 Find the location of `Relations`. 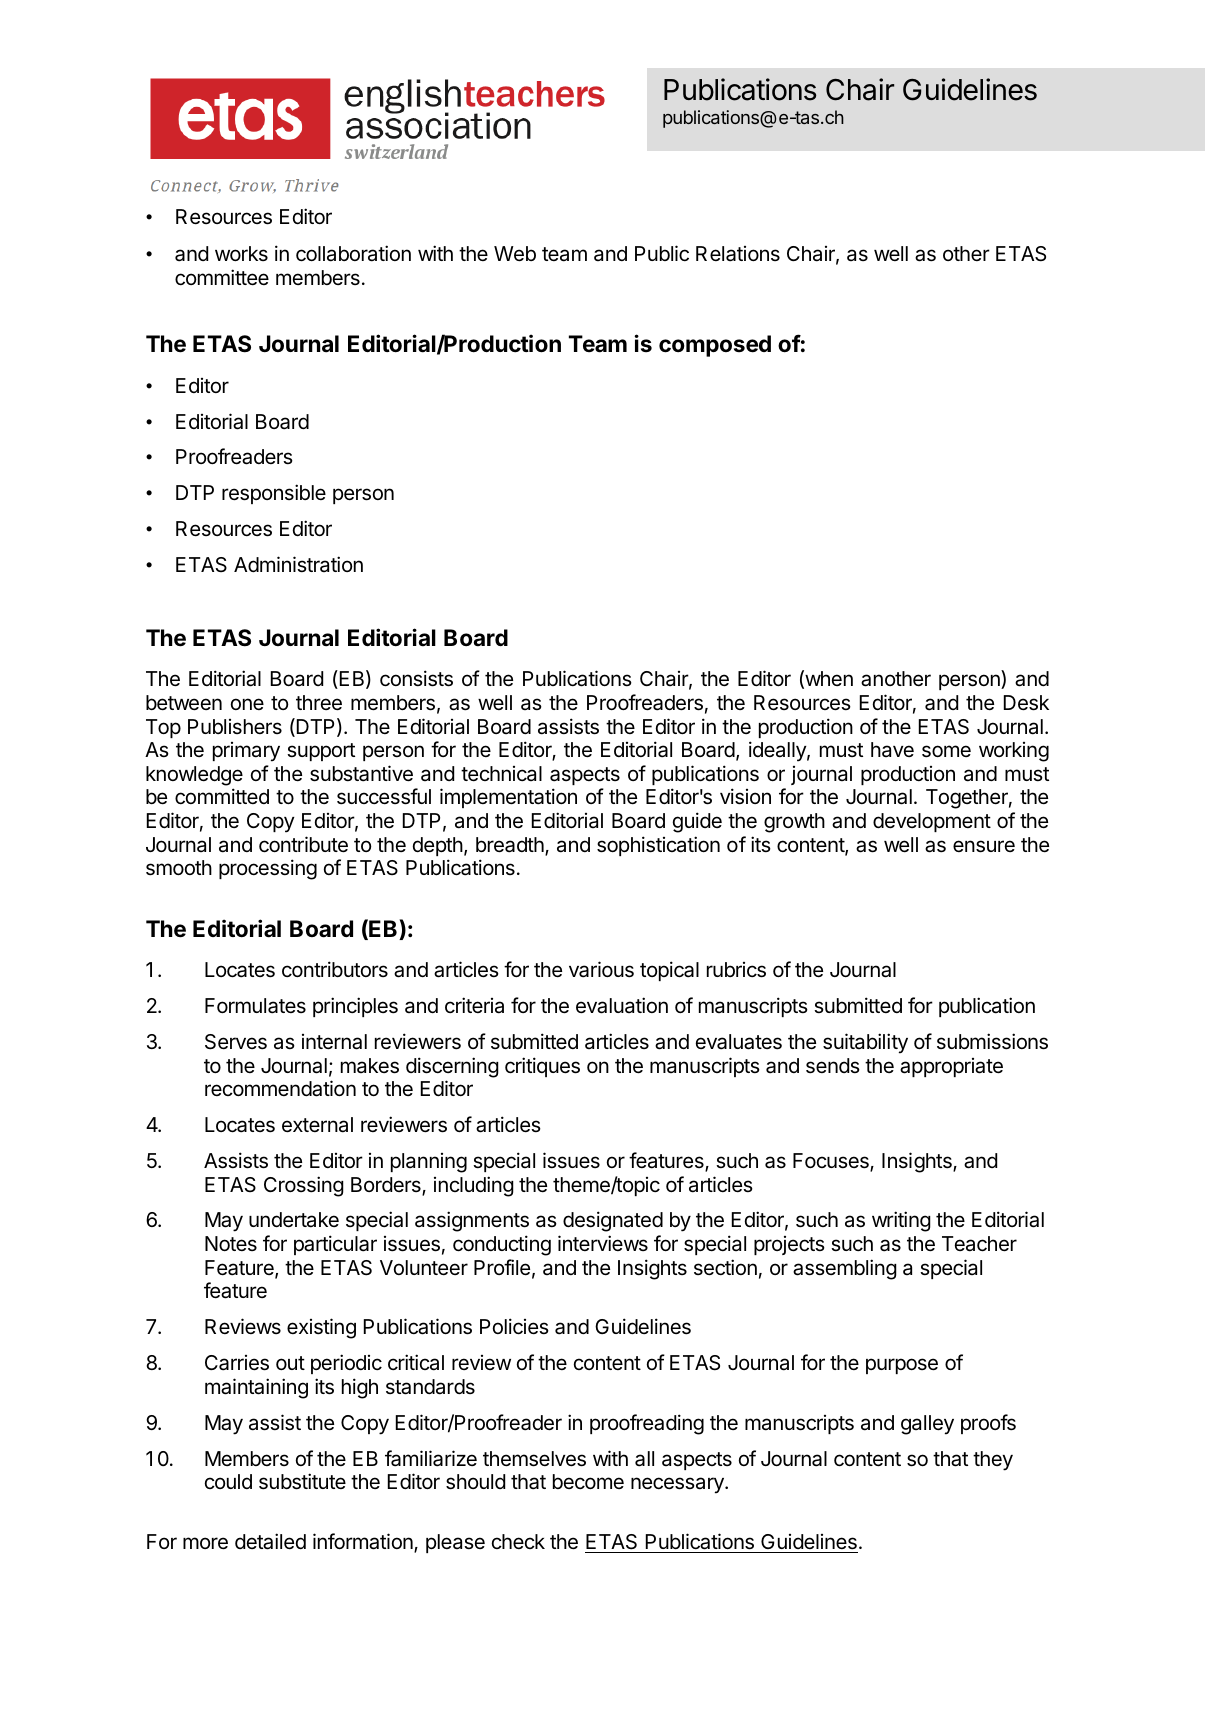

Relations is located at coordinates (738, 254).
